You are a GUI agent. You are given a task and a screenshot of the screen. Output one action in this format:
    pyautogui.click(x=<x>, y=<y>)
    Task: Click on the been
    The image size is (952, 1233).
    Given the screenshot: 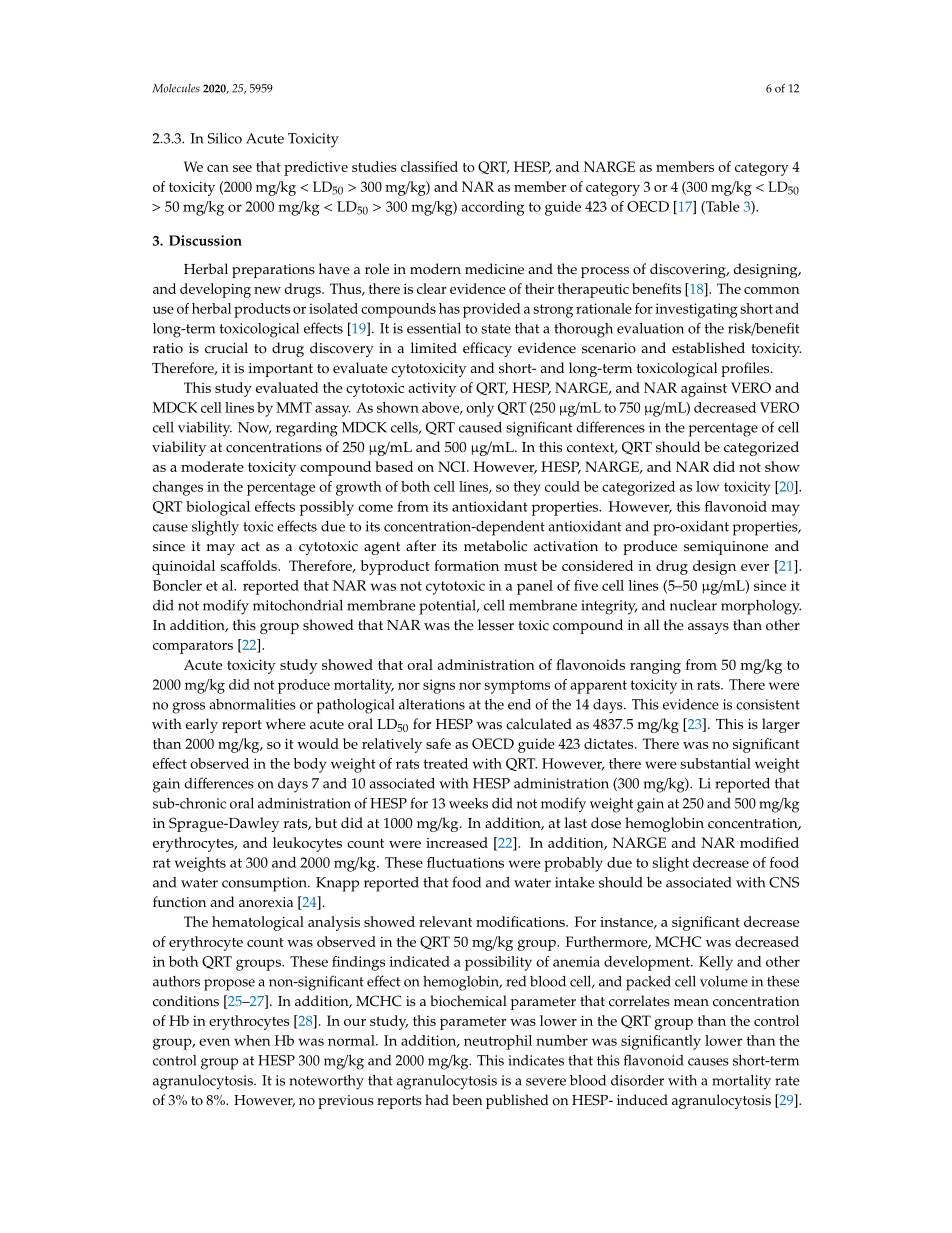 What is the action you would take?
    pyautogui.click(x=467, y=1100)
